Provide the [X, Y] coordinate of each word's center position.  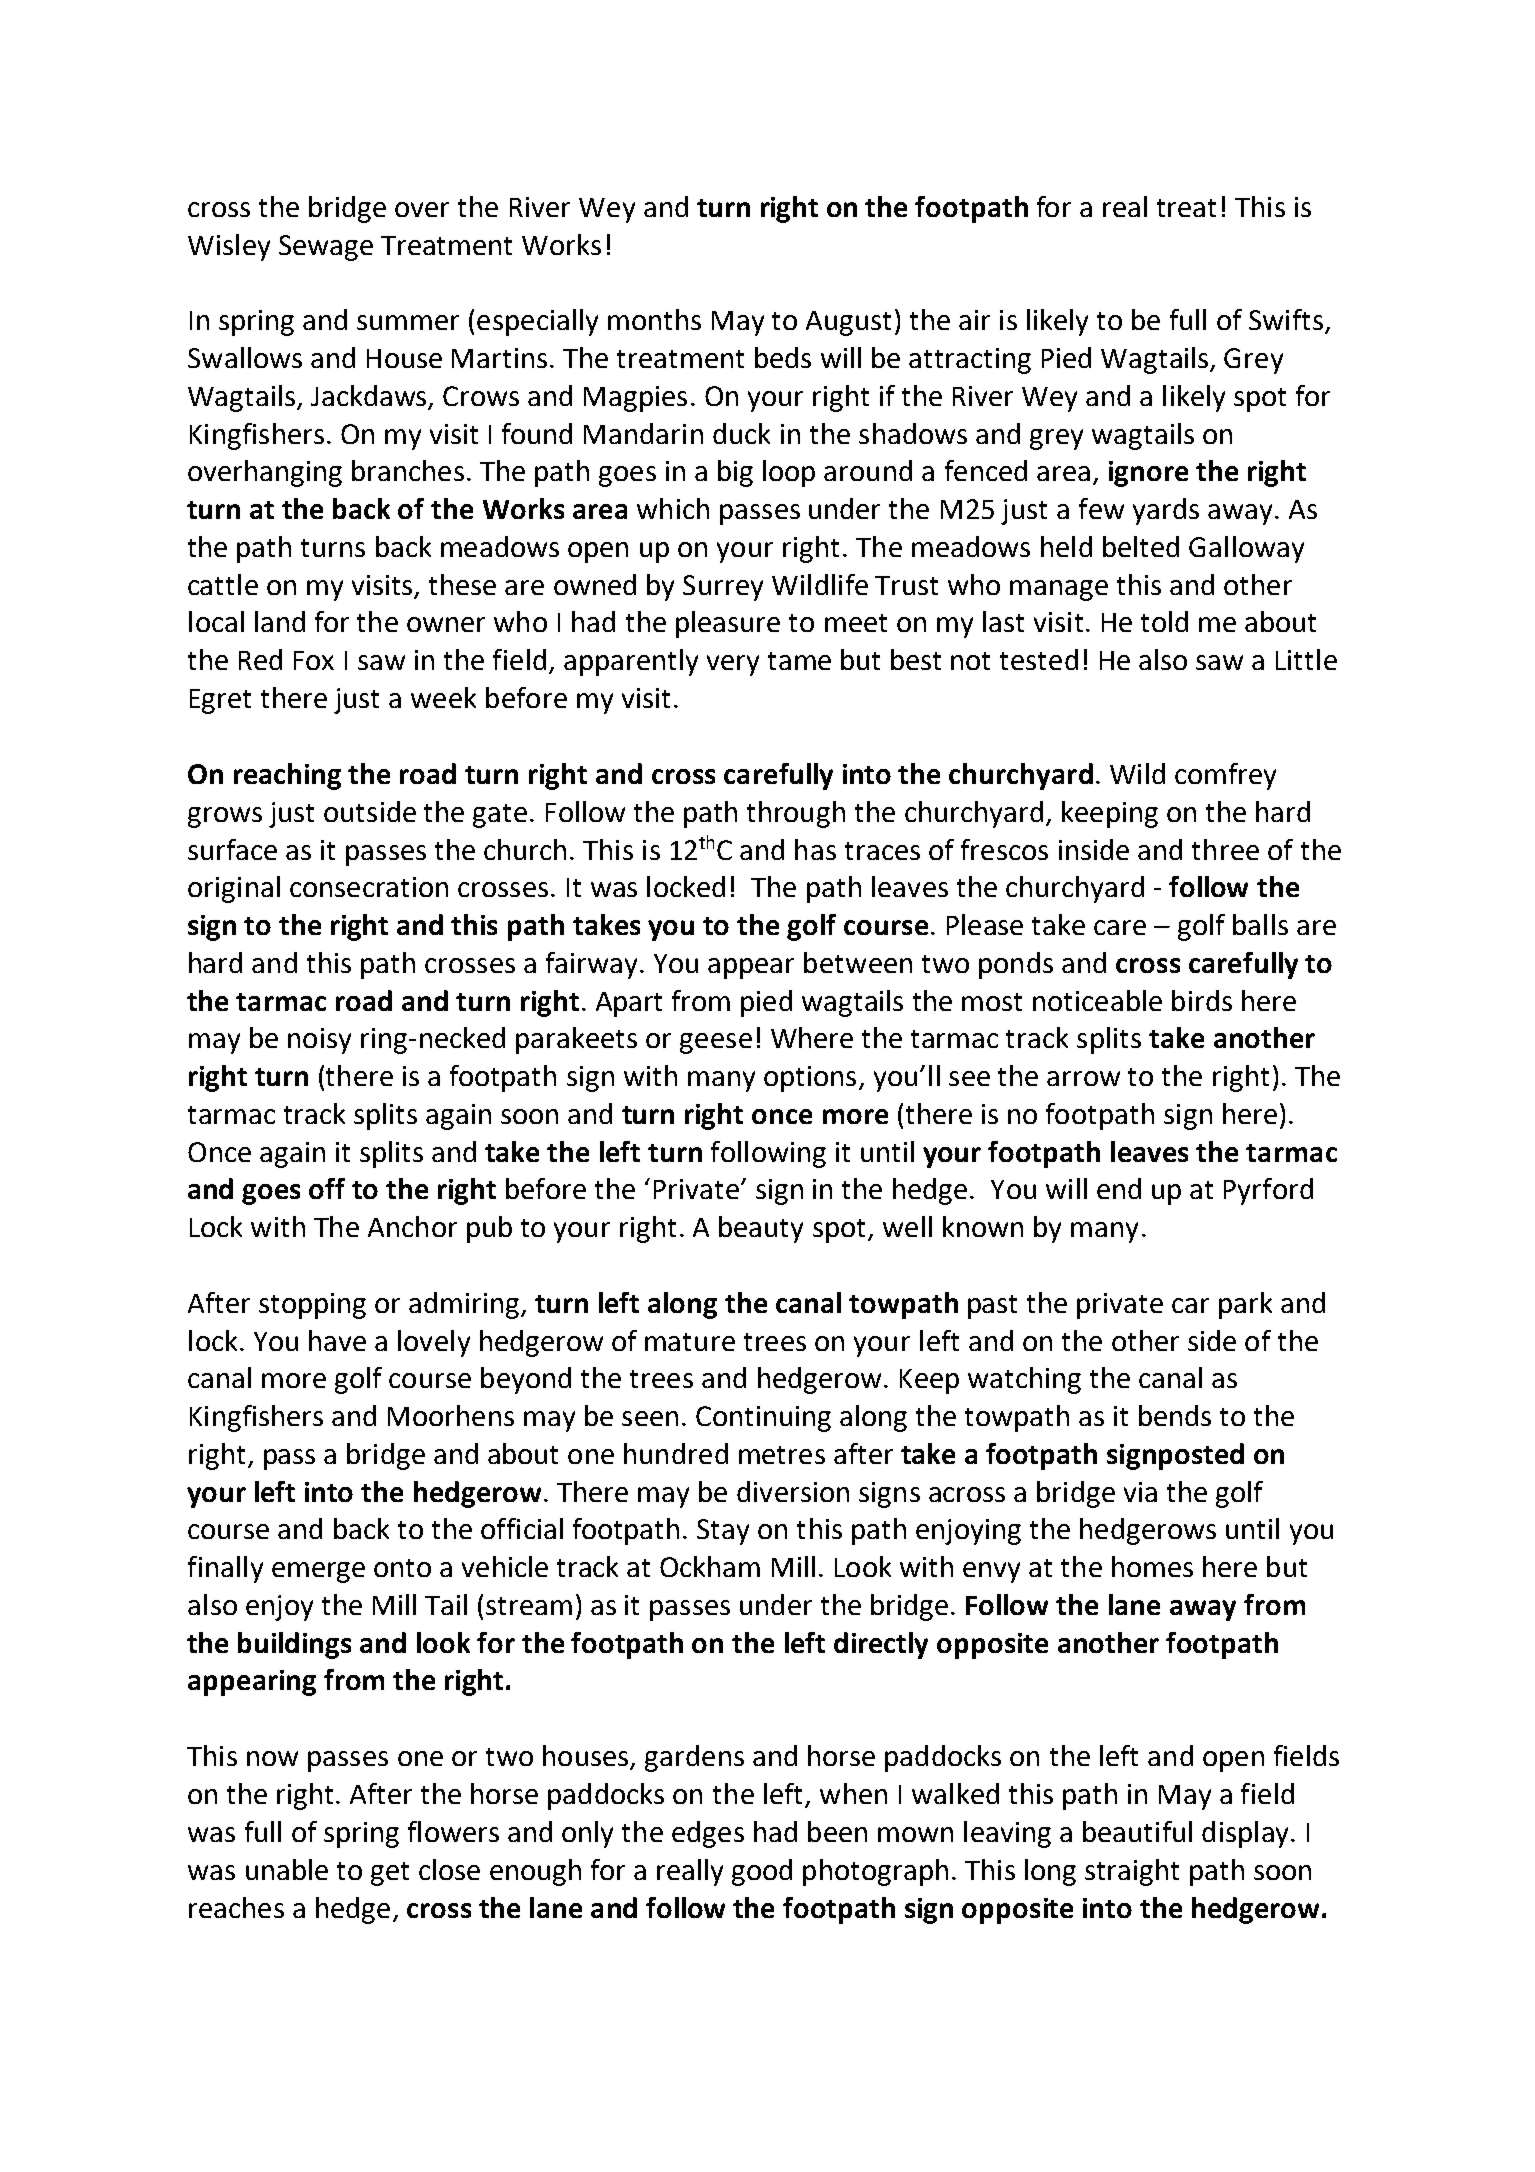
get [390, 1874]
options [810, 1079]
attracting [970, 361]
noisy [319, 1041]
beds [783, 357]
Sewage [326, 248]
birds [1202, 1000]
